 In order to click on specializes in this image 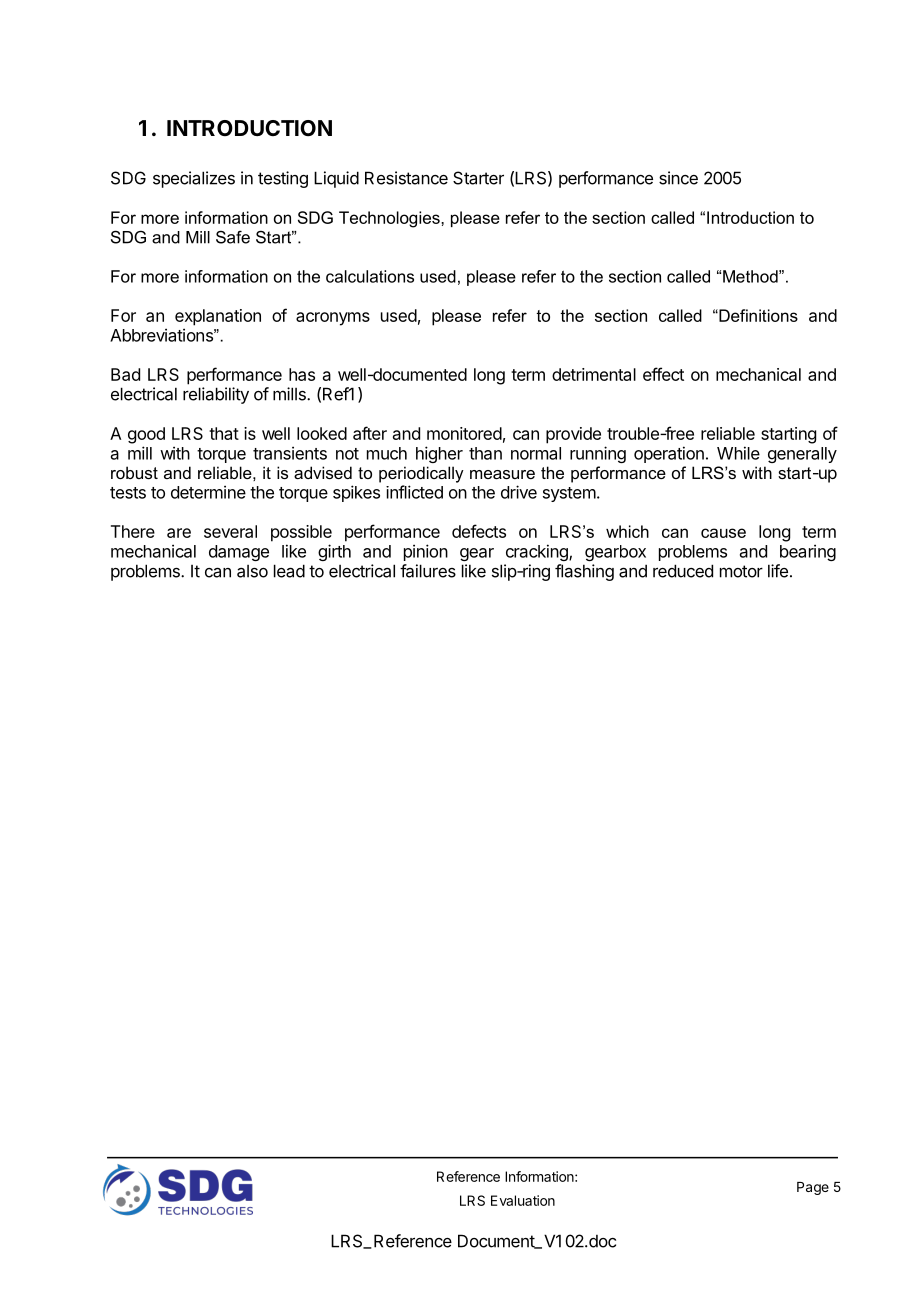, I will do `click(194, 179)`.
